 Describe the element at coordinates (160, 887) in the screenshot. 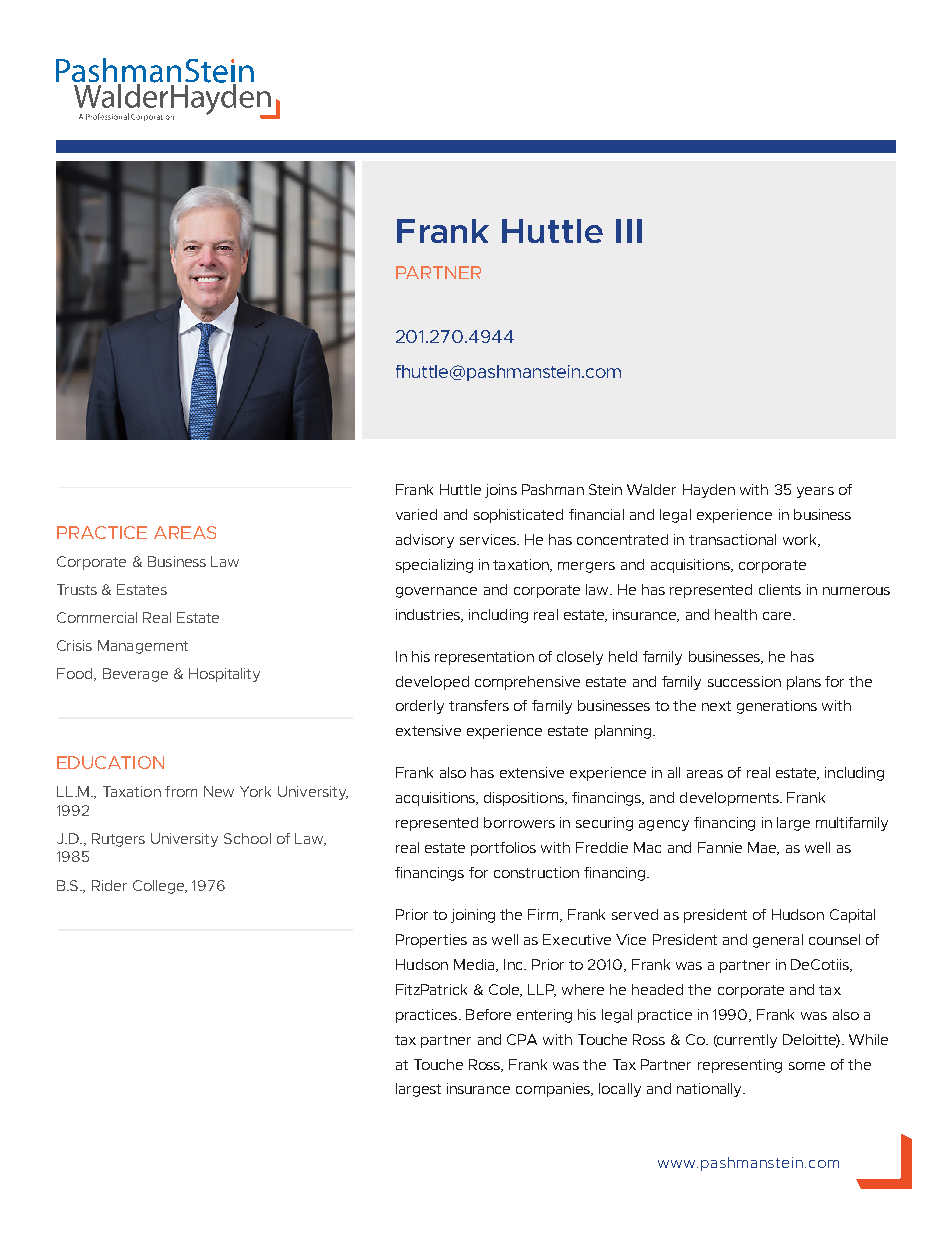

I see `College` at that location.
